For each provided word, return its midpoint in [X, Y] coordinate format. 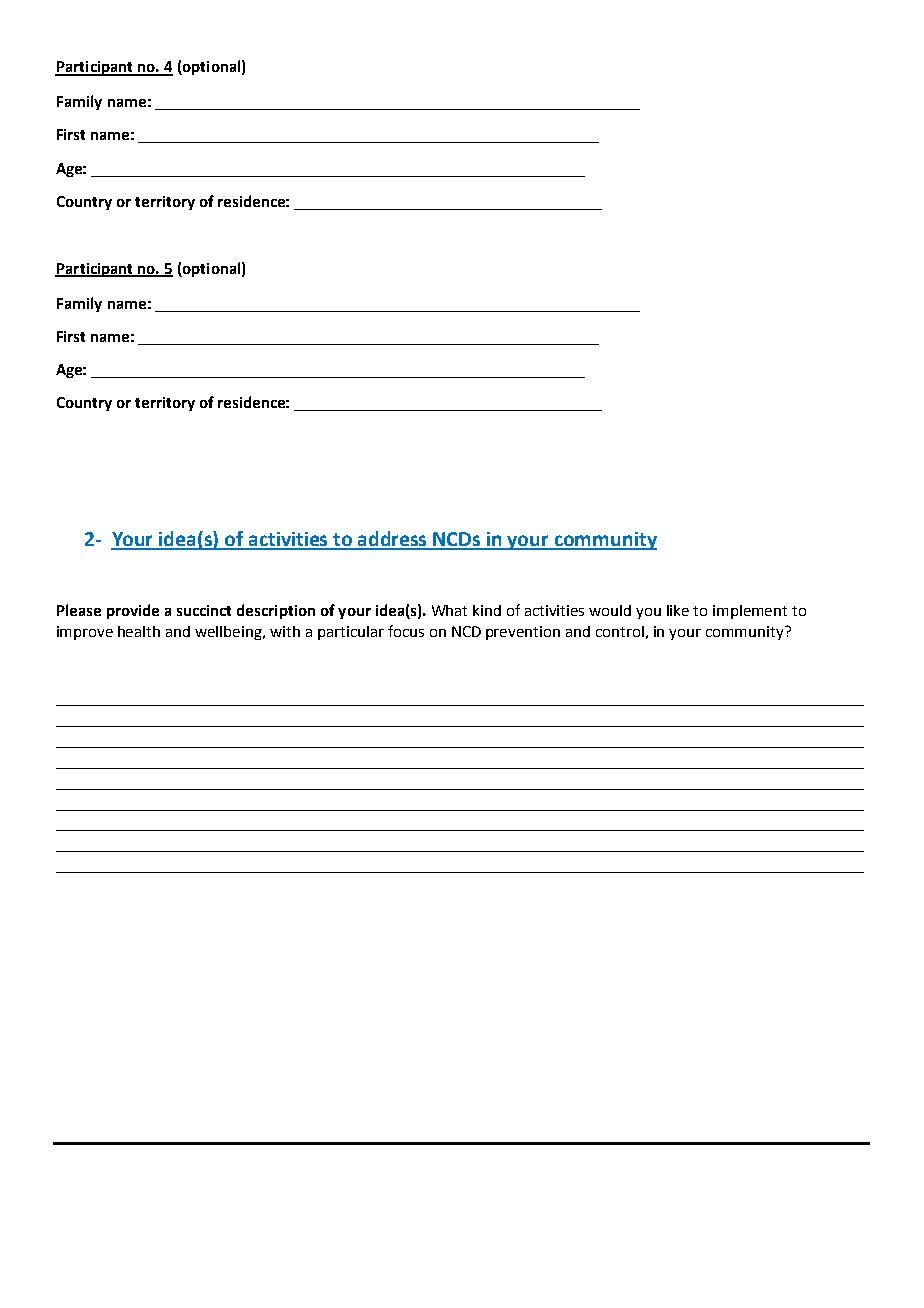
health [139, 631]
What [449, 610]
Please [79, 610]
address [393, 540]
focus [406, 631]
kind [487, 610]
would [610, 610]
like [678, 610]
